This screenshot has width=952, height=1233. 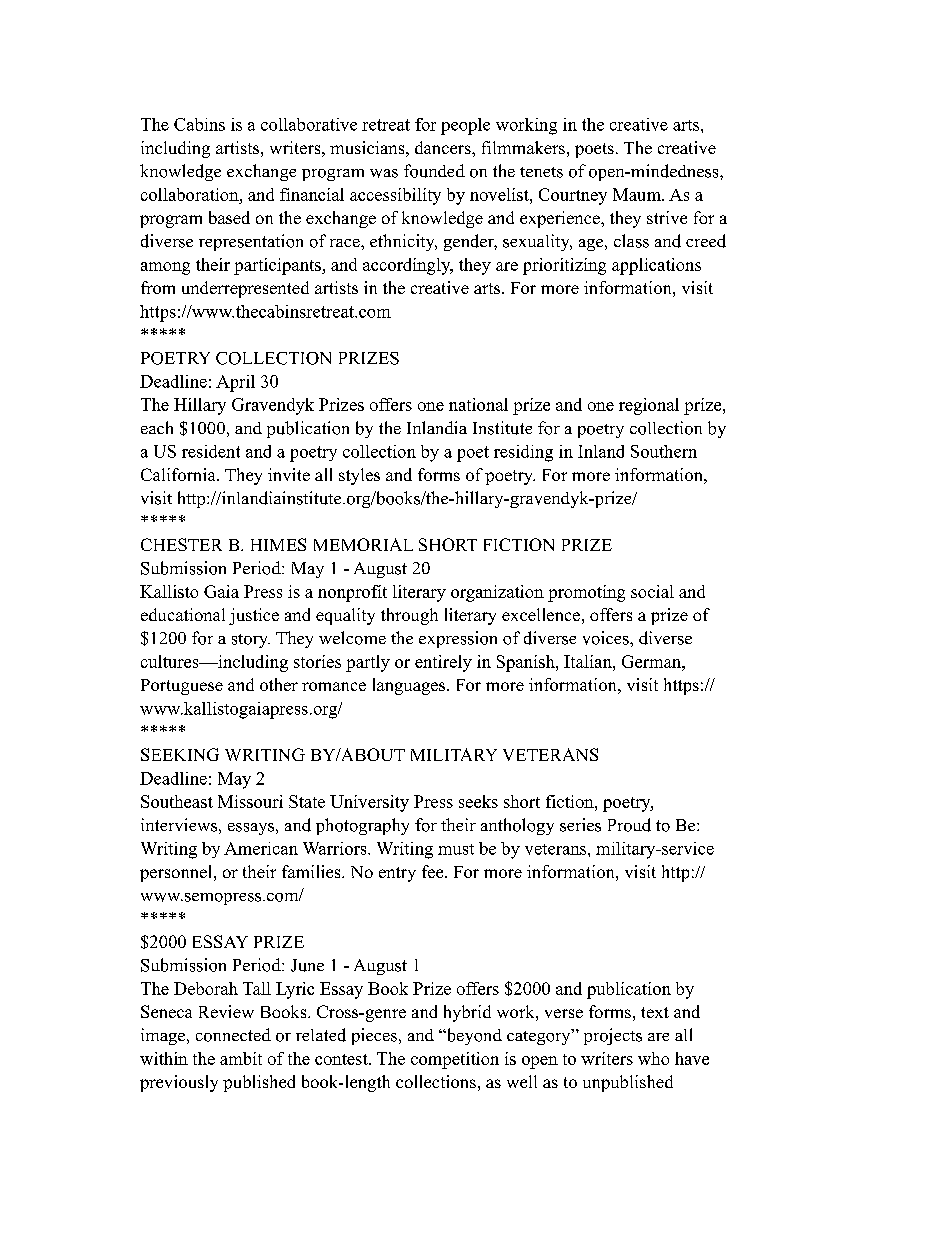 I want to click on seeks, so click(x=478, y=801).
